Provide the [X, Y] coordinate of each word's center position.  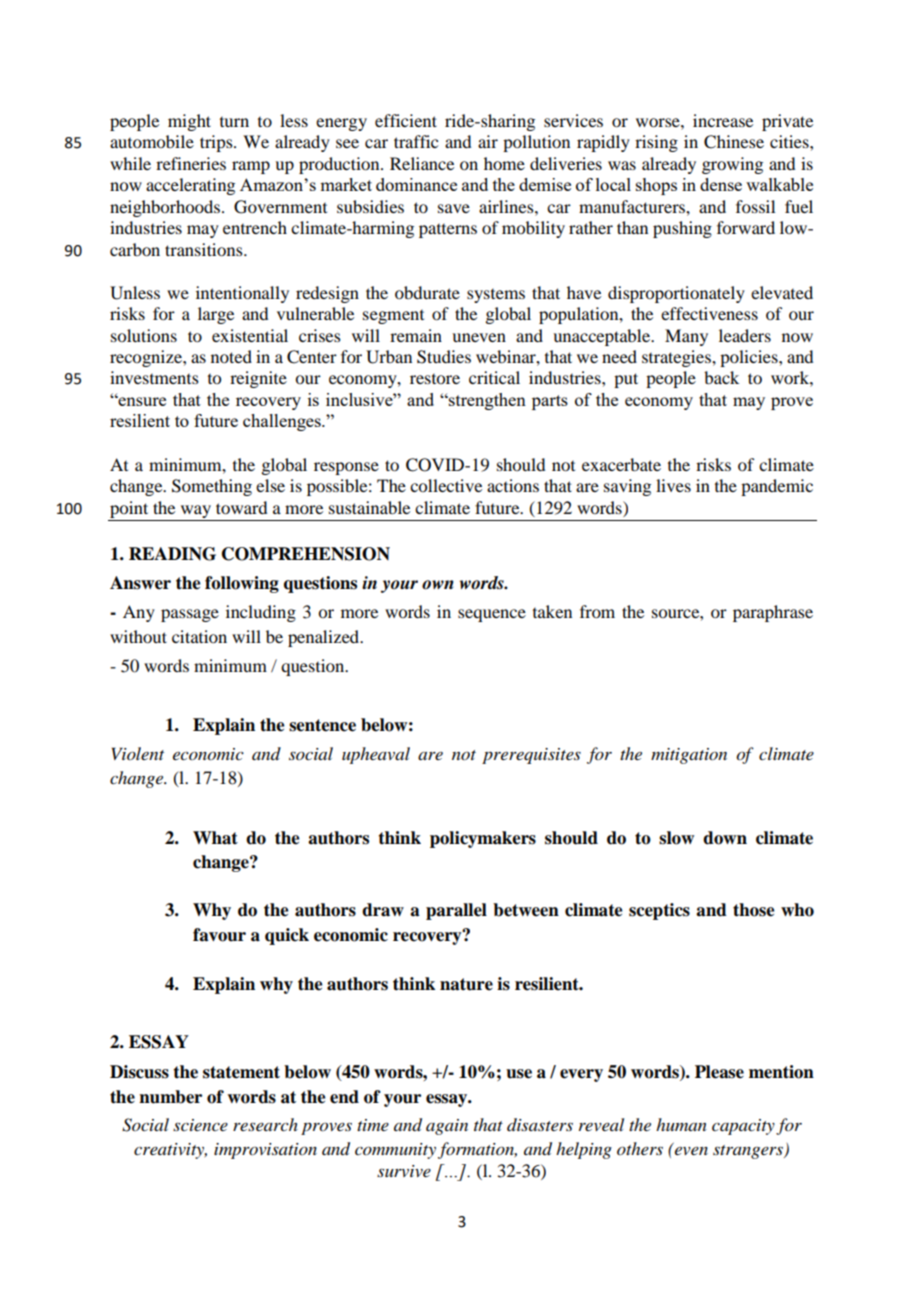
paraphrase [773, 613]
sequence [492, 615]
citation [199, 636]
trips [217, 143]
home [504, 163]
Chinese [734, 142]
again [447, 1127]
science [200, 1125]
